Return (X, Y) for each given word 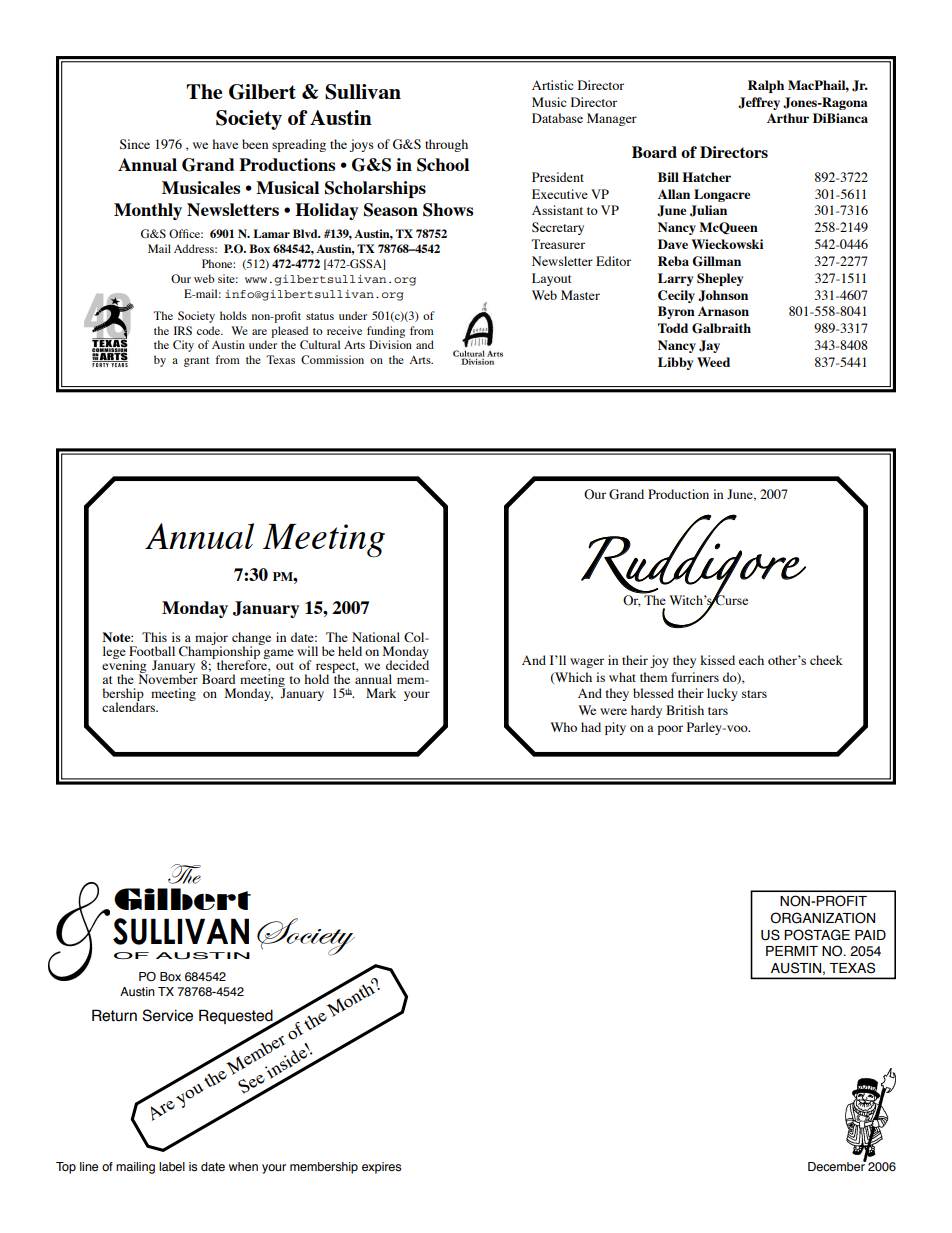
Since (135, 144)
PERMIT (792, 951)
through (446, 145)
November (168, 678)
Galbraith (721, 328)
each (751, 660)
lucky (722, 694)
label (172, 1166)
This (154, 637)
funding (386, 332)
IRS (183, 330)
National (376, 637)
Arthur (788, 118)
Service (167, 1015)
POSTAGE (817, 935)
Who (563, 727)
